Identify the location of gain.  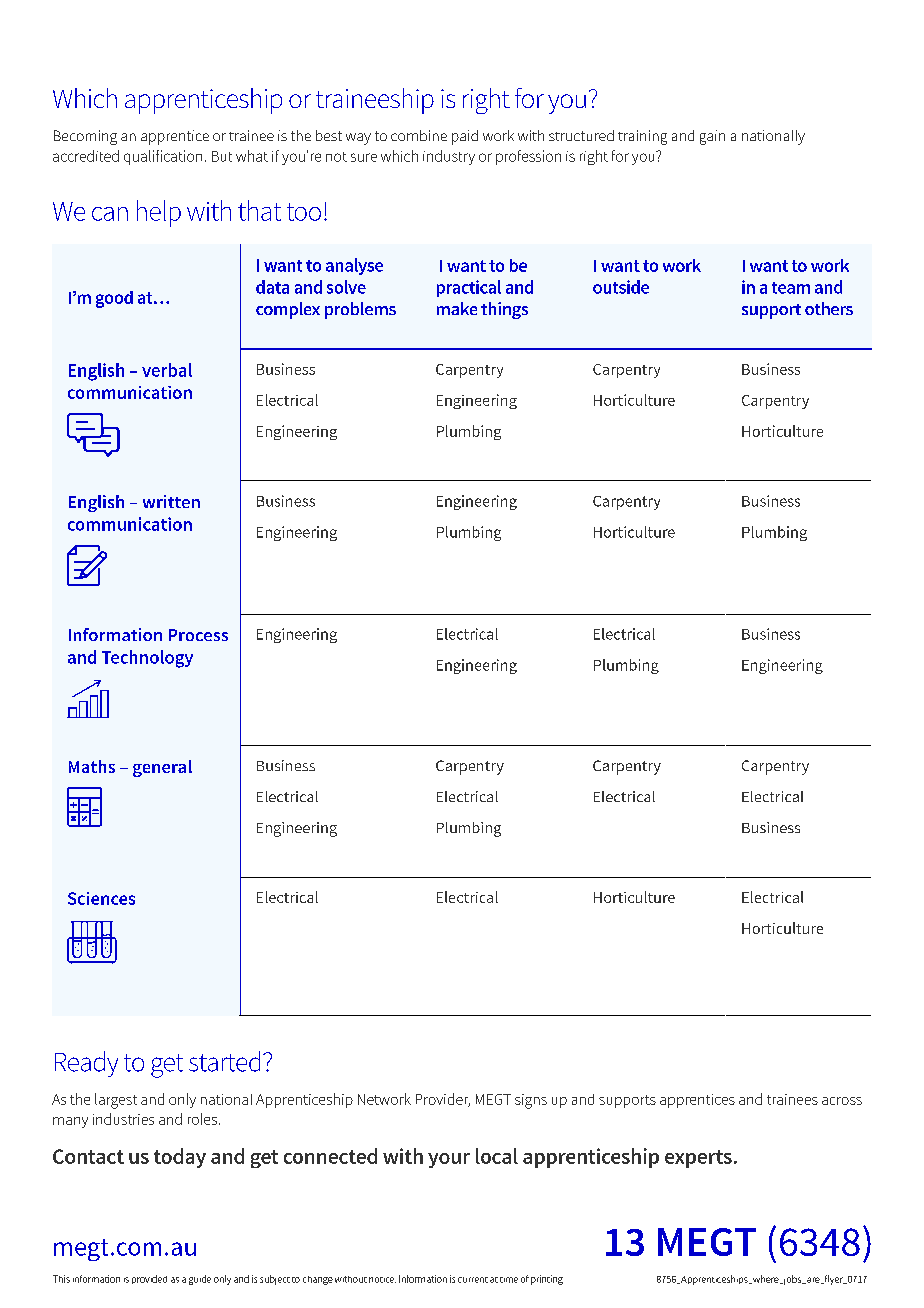
(712, 137).
